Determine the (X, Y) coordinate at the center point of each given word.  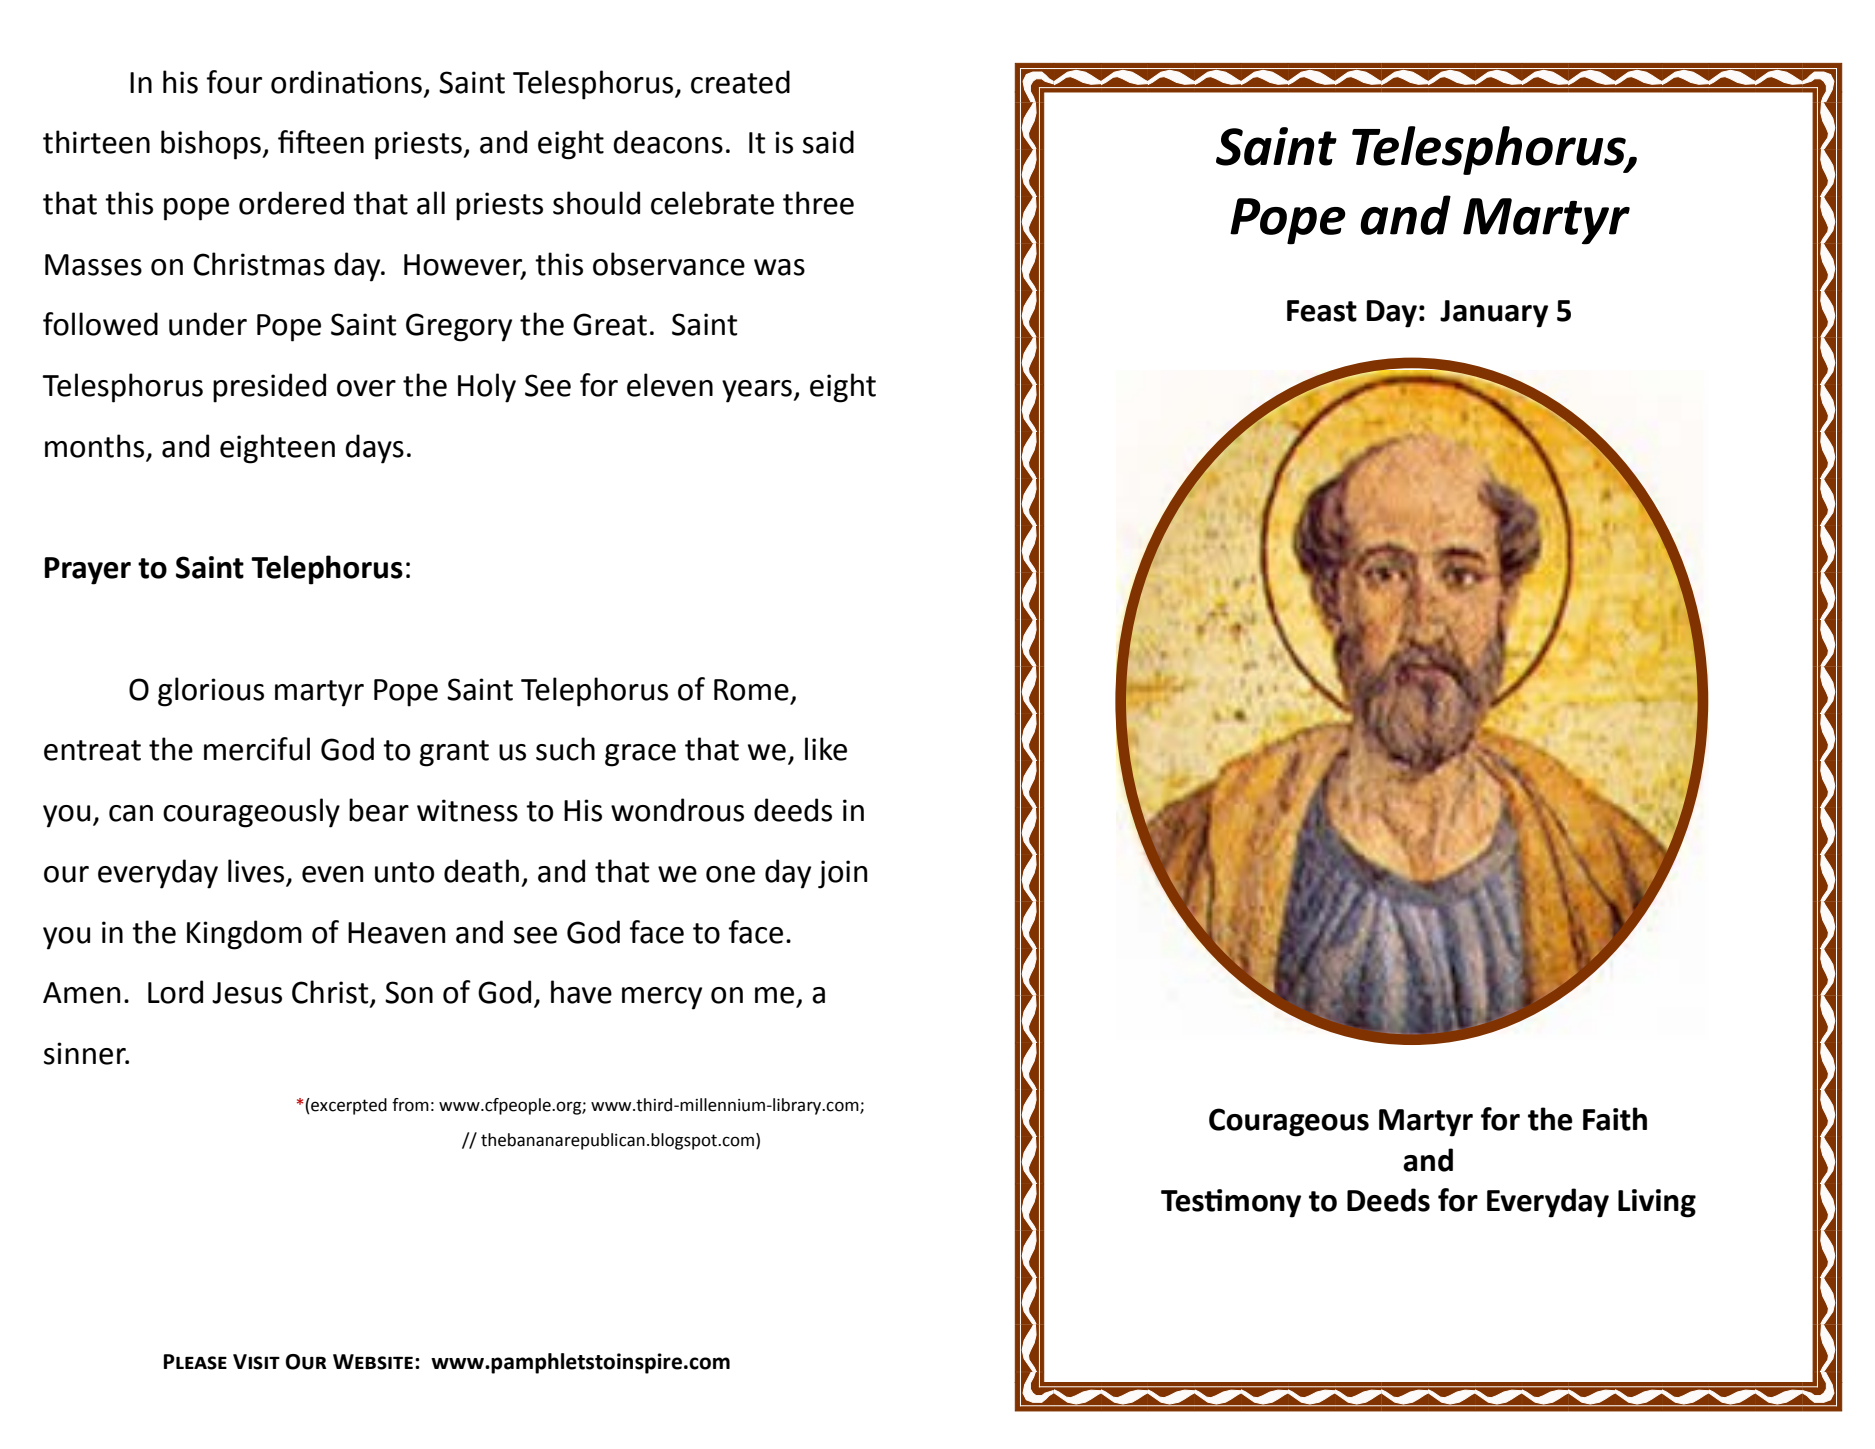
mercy (662, 998)
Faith (1615, 1119)
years (758, 391)
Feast (1322, 311)
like (826, 749)
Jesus (247, 993)
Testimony (1231, 1203)
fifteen (321, 142)
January (1494, 314)
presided (269, 388)
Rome (751, 690)
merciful (257, 749)
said (828, 142)
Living (1657, 1203)
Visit (256, 1362)
